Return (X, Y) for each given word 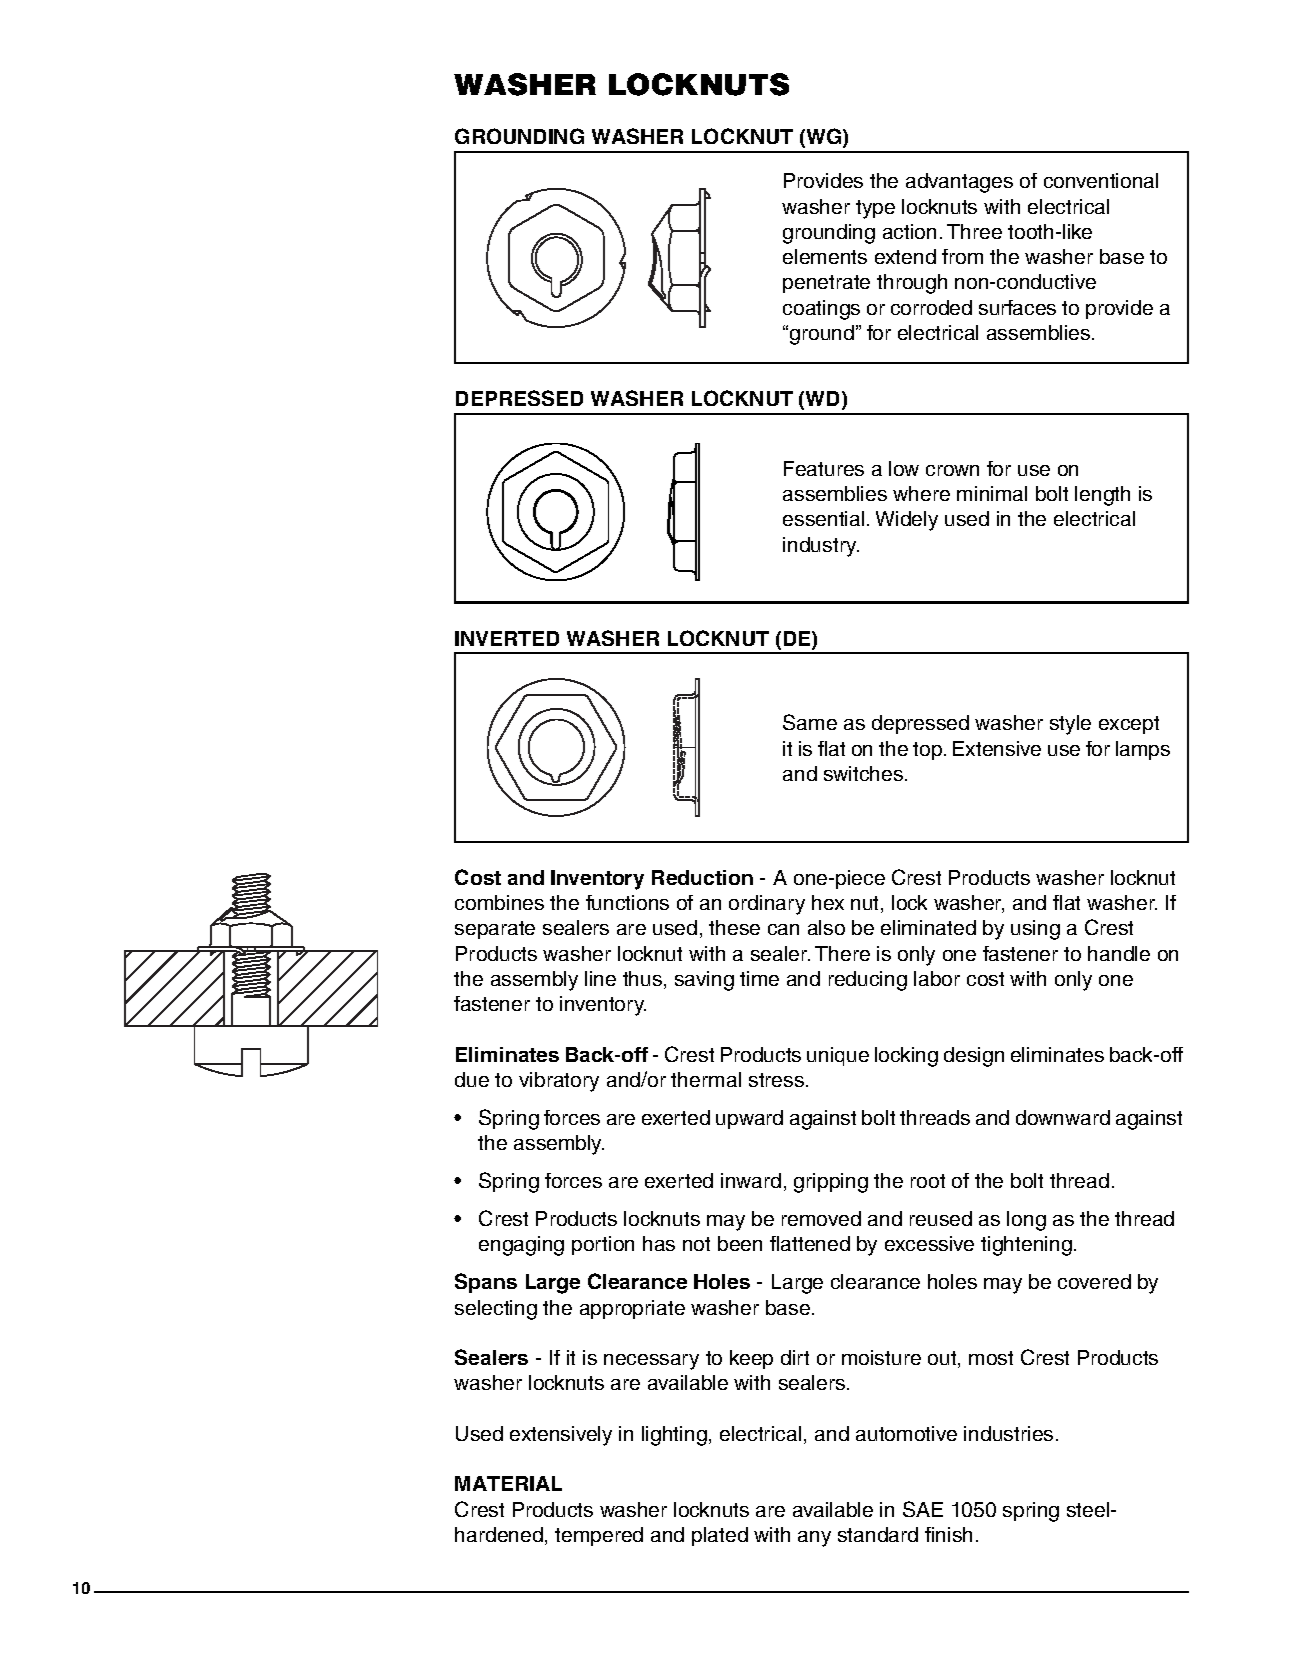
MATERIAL (508, 1483)
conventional (1101, 180)
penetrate (826, 284)
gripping (831, 1183)
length (1102, 496)
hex (828, 902)
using (1035, 930)
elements (825, 256)
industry (821, 547)
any (814, 1539)
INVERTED (507, 638)
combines (499, 902)
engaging (521, 1246)
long (1026, 1221)
